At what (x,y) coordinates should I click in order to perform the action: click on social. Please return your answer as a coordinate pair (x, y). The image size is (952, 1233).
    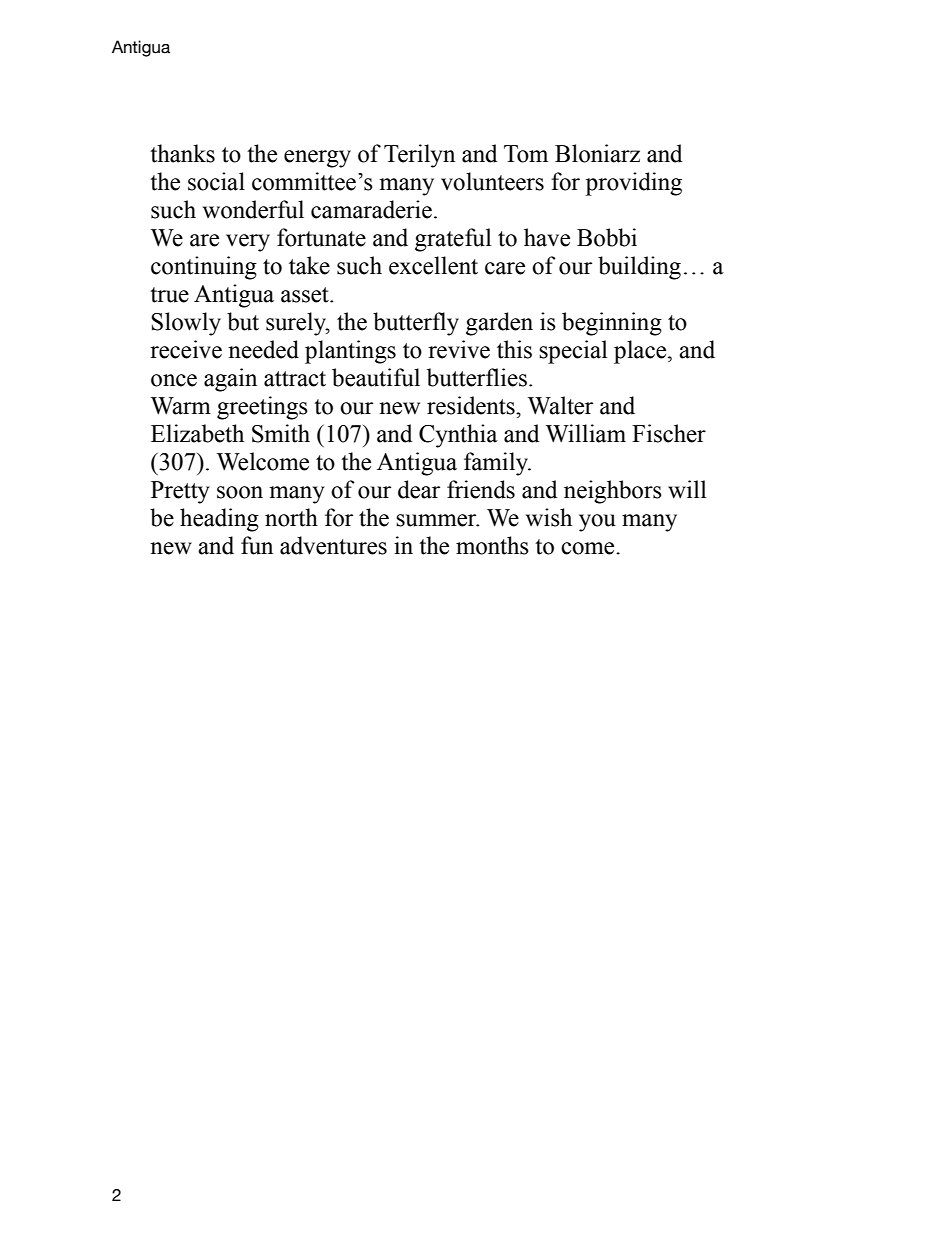
    Looking at the image, I should click on (216, 181).
